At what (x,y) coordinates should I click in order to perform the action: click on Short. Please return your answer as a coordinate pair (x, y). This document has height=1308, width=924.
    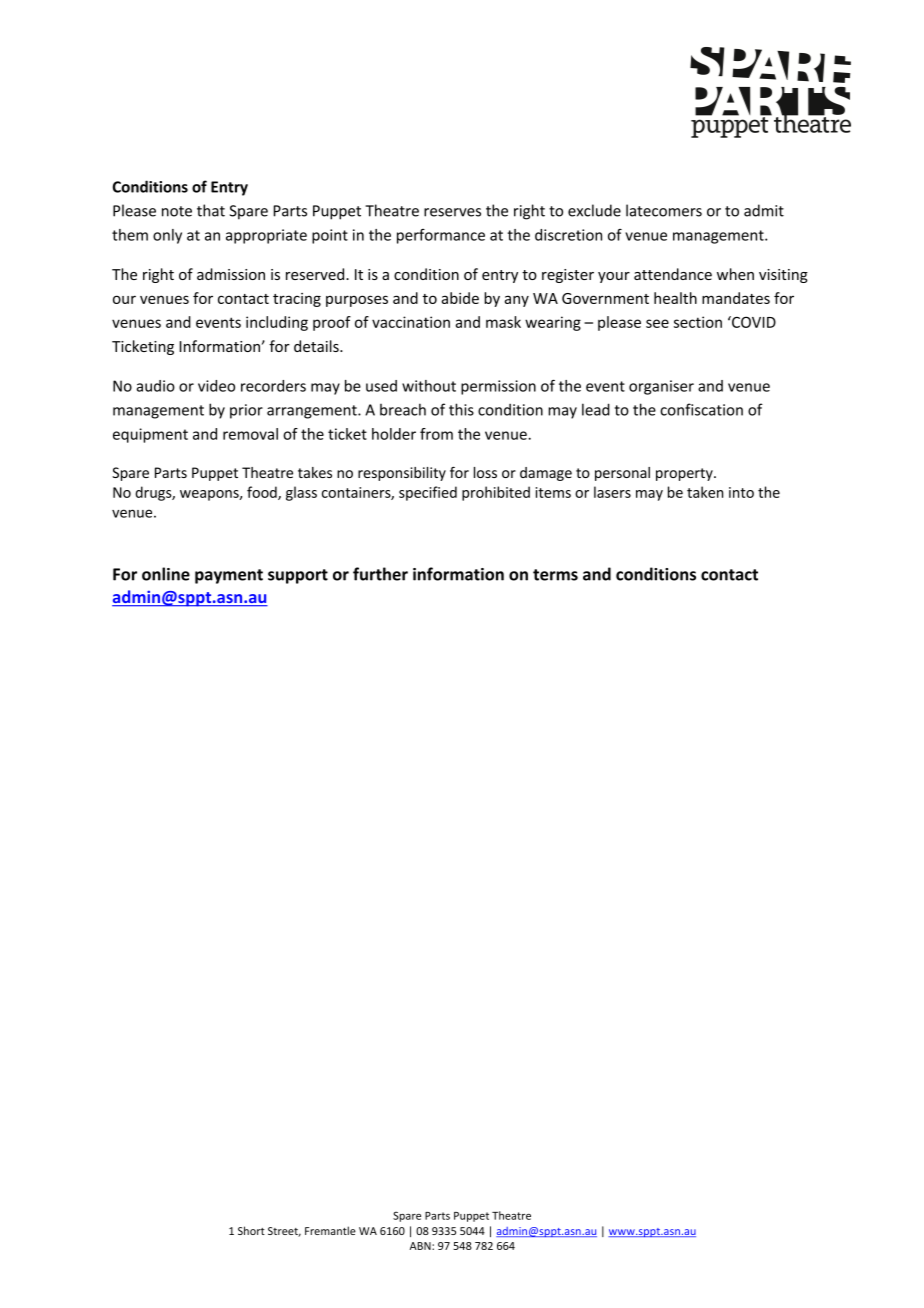
    Looking at the image, I should click on (251, 1230).
